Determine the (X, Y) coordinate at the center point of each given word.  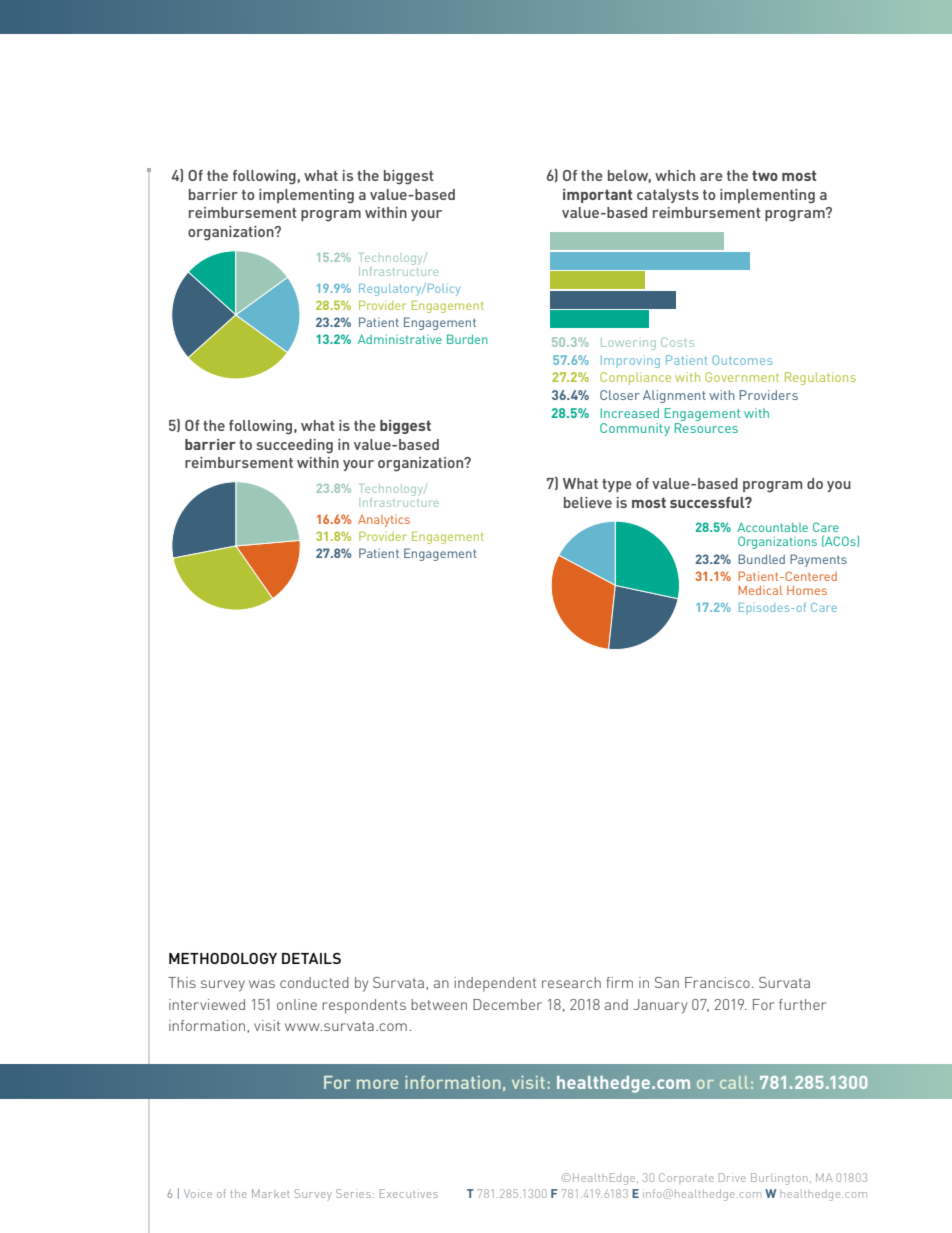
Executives (409, 1193)
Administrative (400, 339)
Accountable (772, 527)
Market (271, 1193)
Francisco (717, 982)
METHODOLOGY (223, 958)
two (765, 175)
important (597, 196)
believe (588, 502)
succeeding (295, 446)
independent (495, 984)
